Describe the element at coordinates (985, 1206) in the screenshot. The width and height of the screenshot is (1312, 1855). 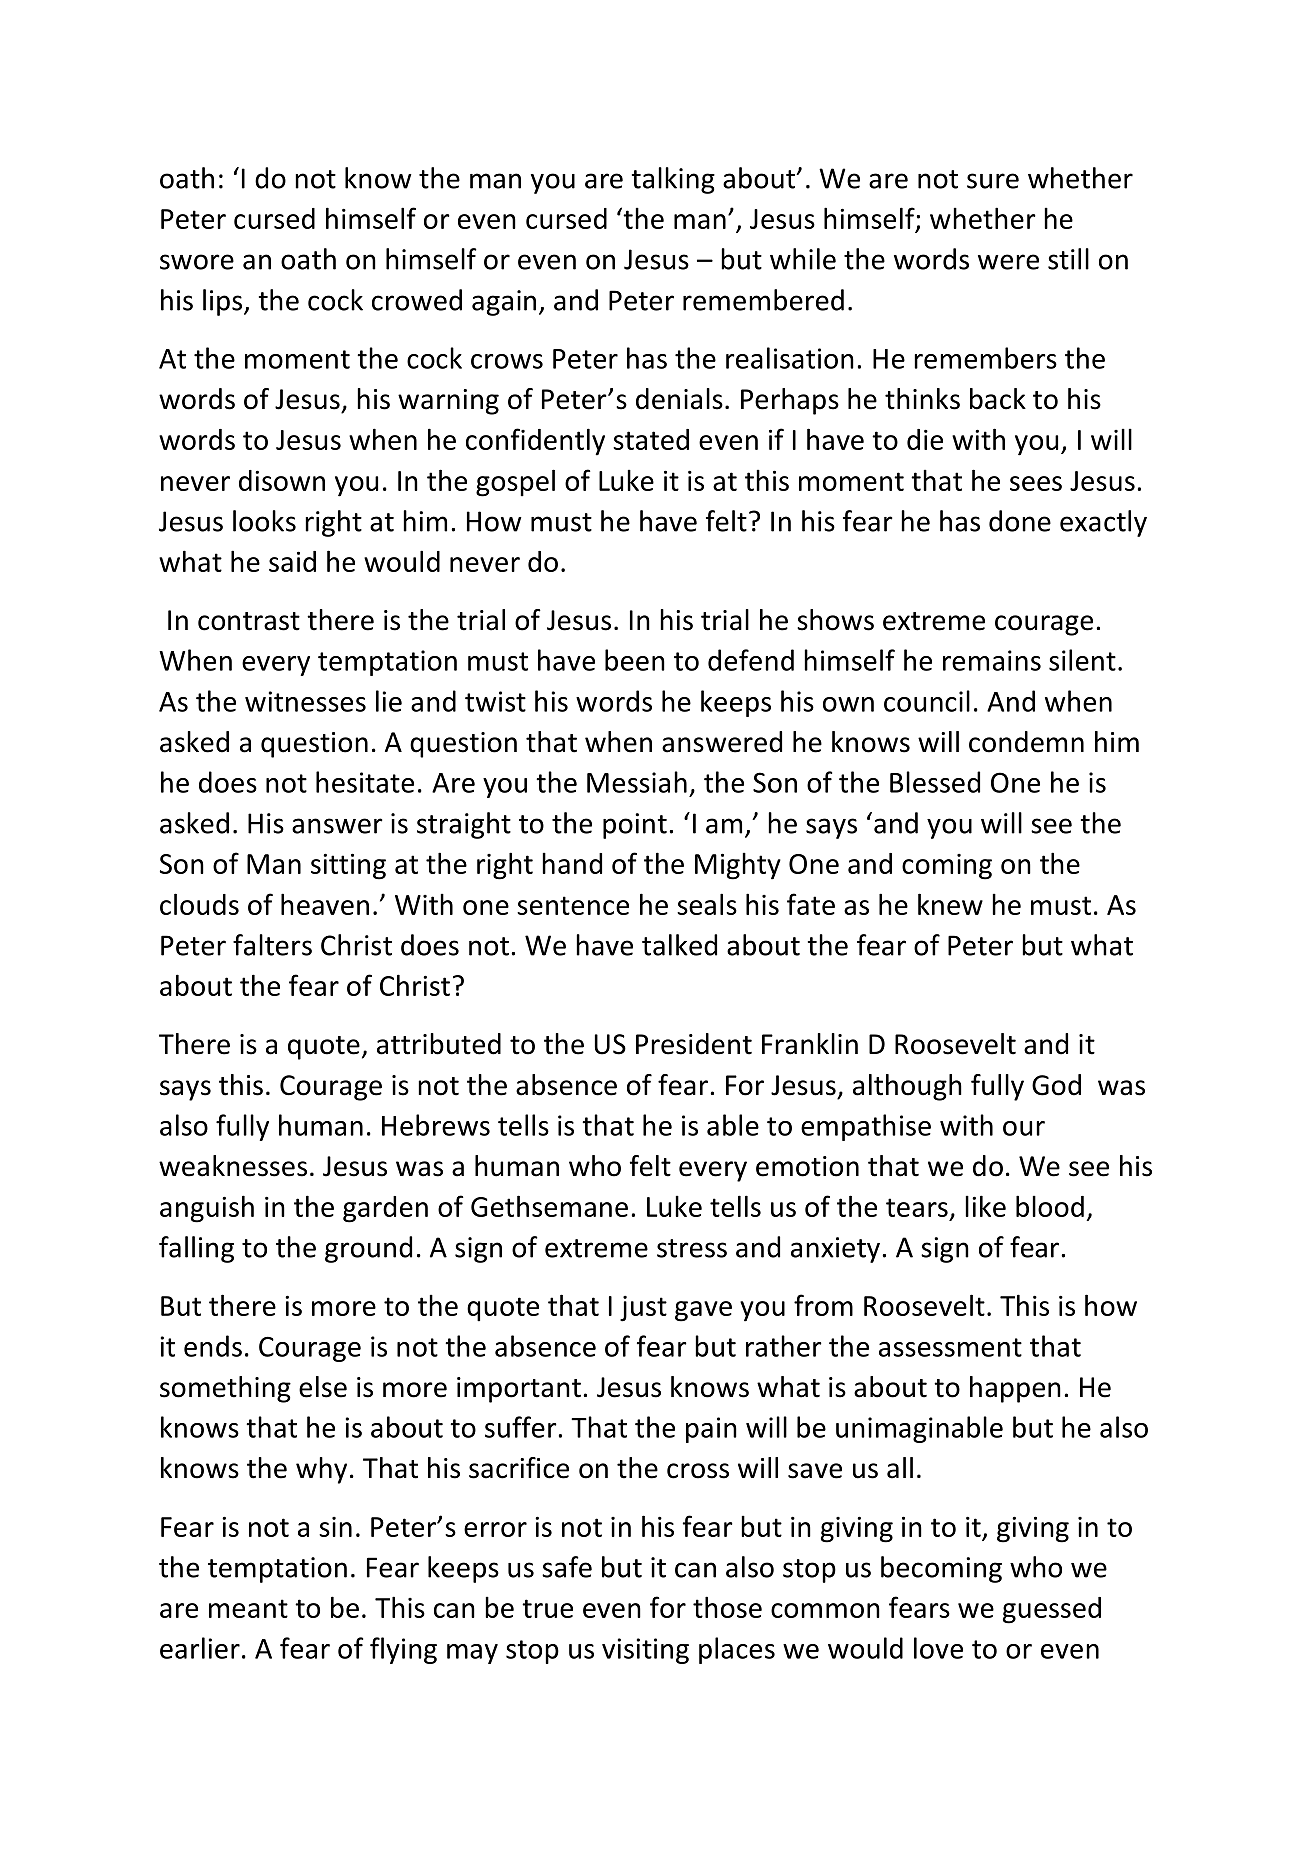
I see `like` at that location.
